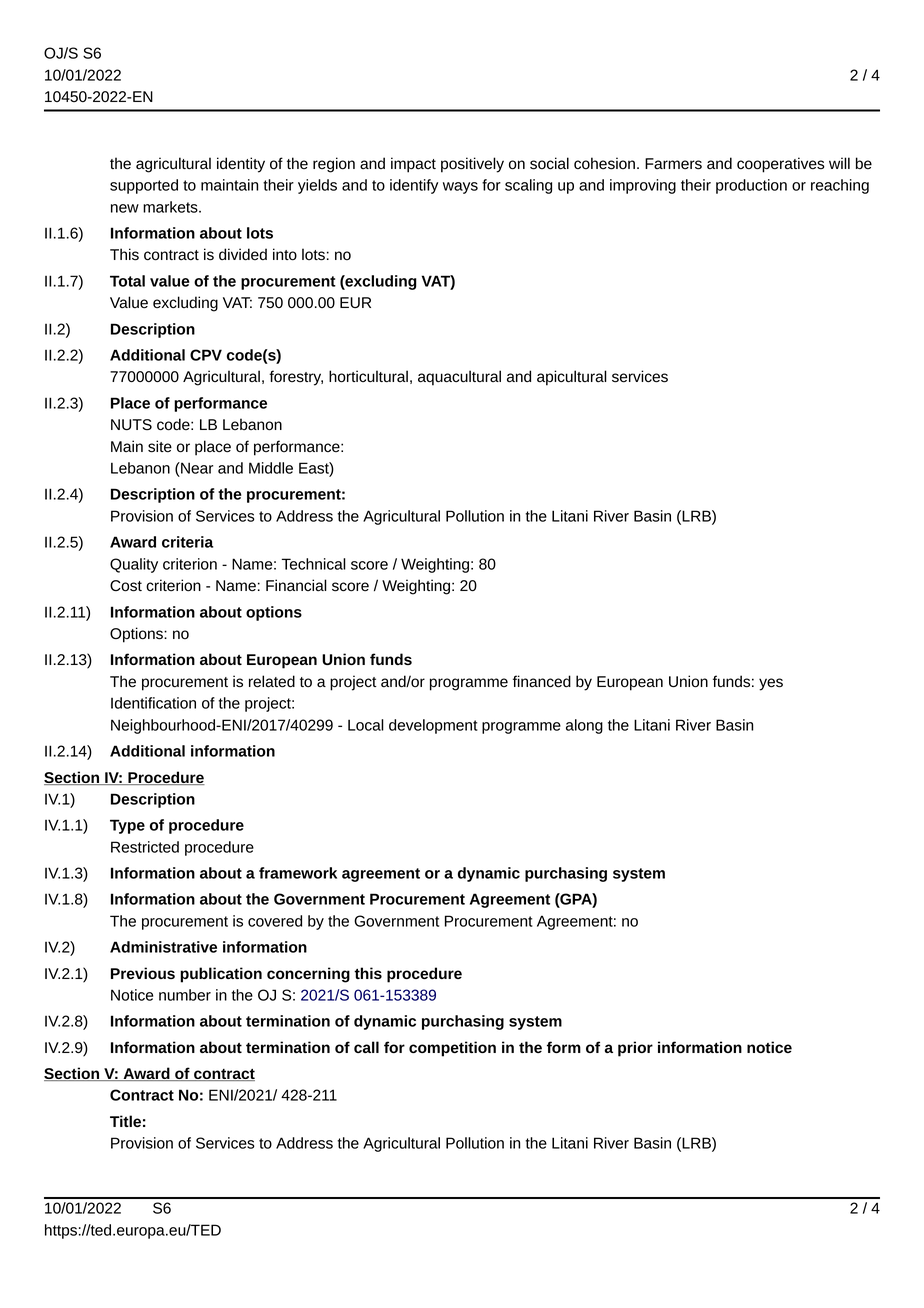 This screenshot has width=924, height=1308. What do you see at coordinates (771, 684) in the screenshot?
I see `yes` at bounding box center [771, 684].
